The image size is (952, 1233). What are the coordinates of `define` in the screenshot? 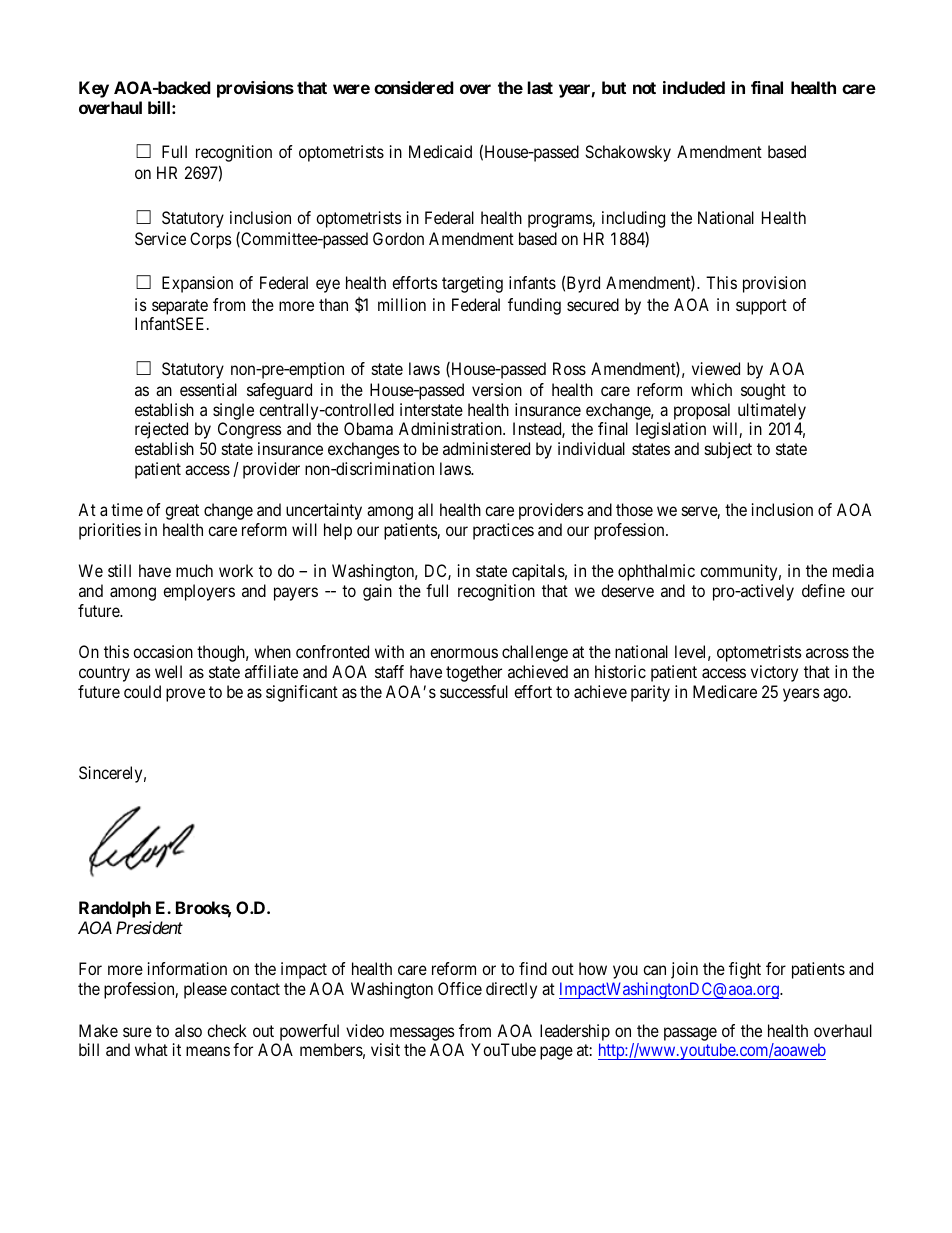 It's located at (823, 590).
